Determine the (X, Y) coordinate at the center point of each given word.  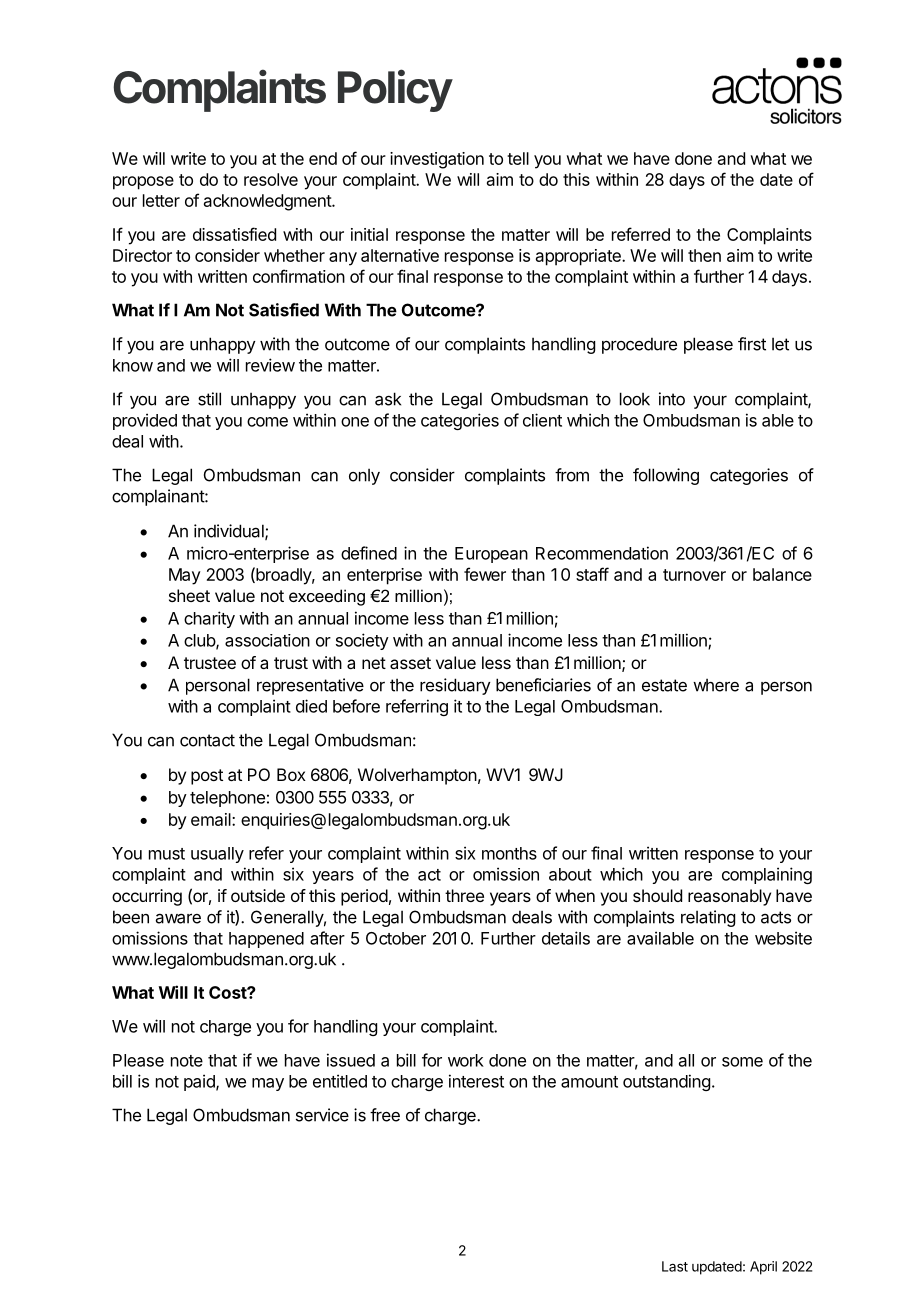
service (322, 1115)
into (672, 399)
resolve (271, 179)
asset (410, 663)
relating (708, 918)
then (704, 255)
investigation (437, 160)
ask (388, 399)
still (209, 399)
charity (209, 619)
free (385, 1115)
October (396, 938)
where (716, 685)
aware (178, 918)
